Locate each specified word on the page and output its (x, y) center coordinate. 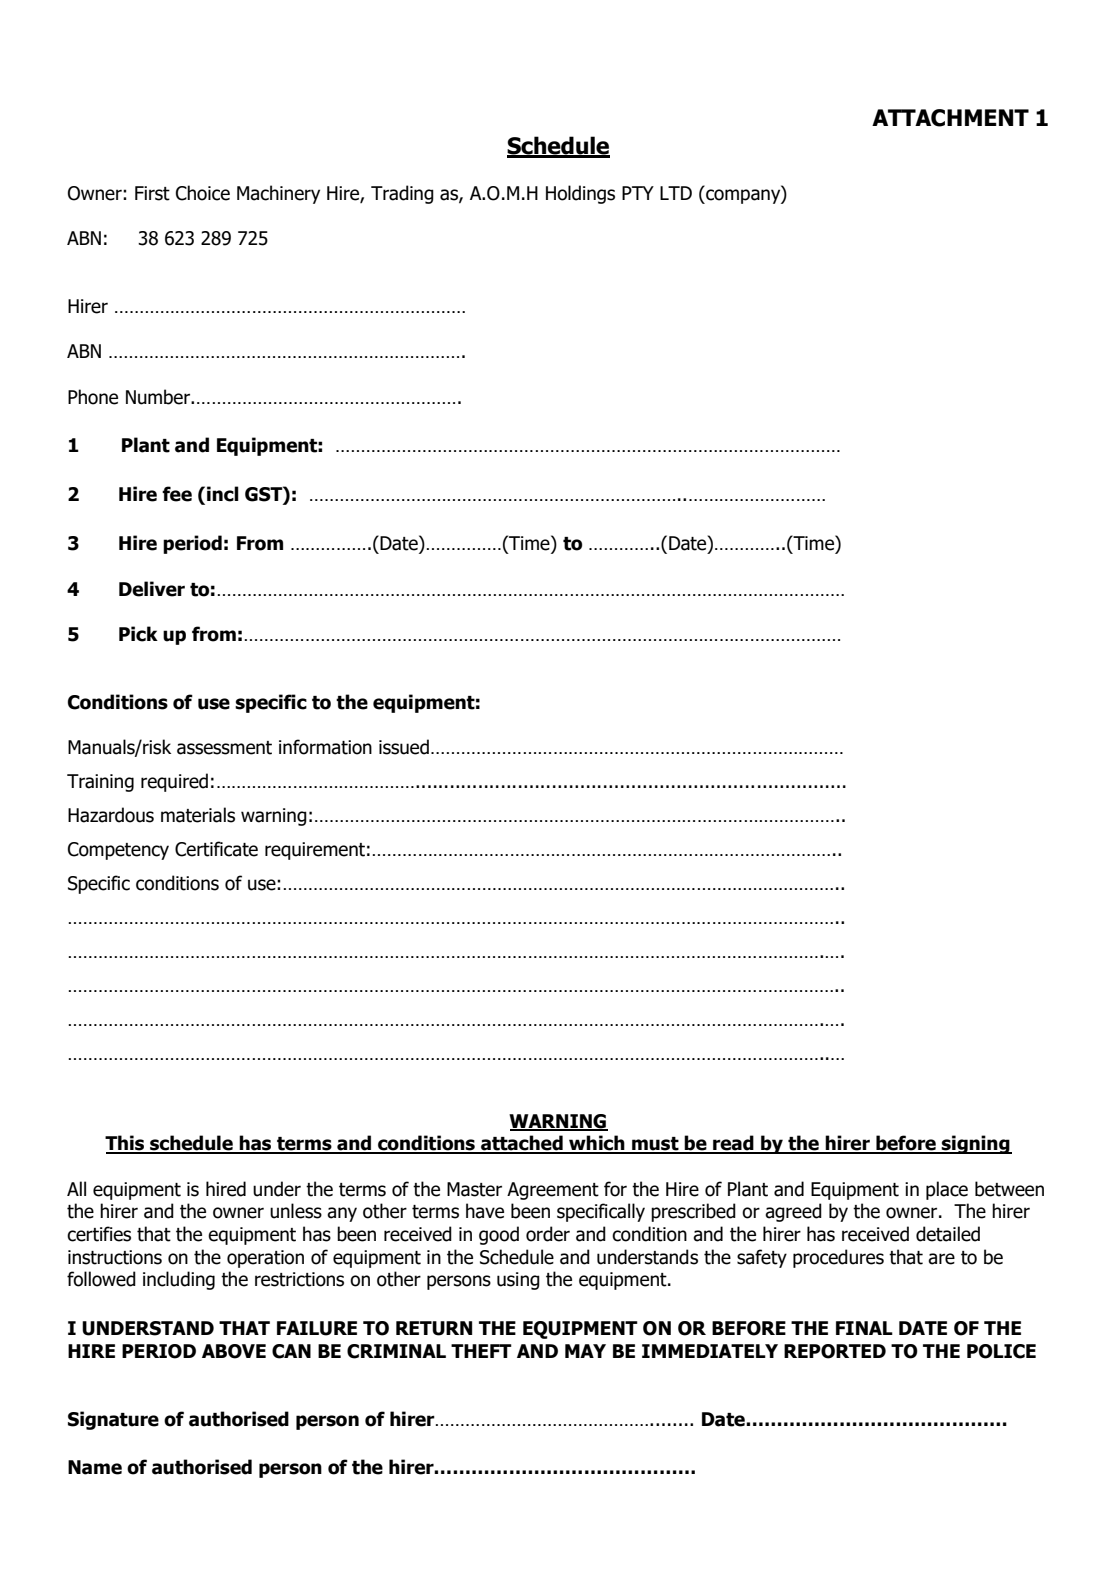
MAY (585, 1351)
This (126, 1144)
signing (976, 1144)
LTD (676, 193)
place (947, 1190)
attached (522, 1144)
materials (198, 815)
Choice (203, 193)
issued (404, 747)
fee (177, 494)
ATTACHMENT (950, 118)
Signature (113, 1420)
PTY (638, 193)
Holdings (580, 194)
